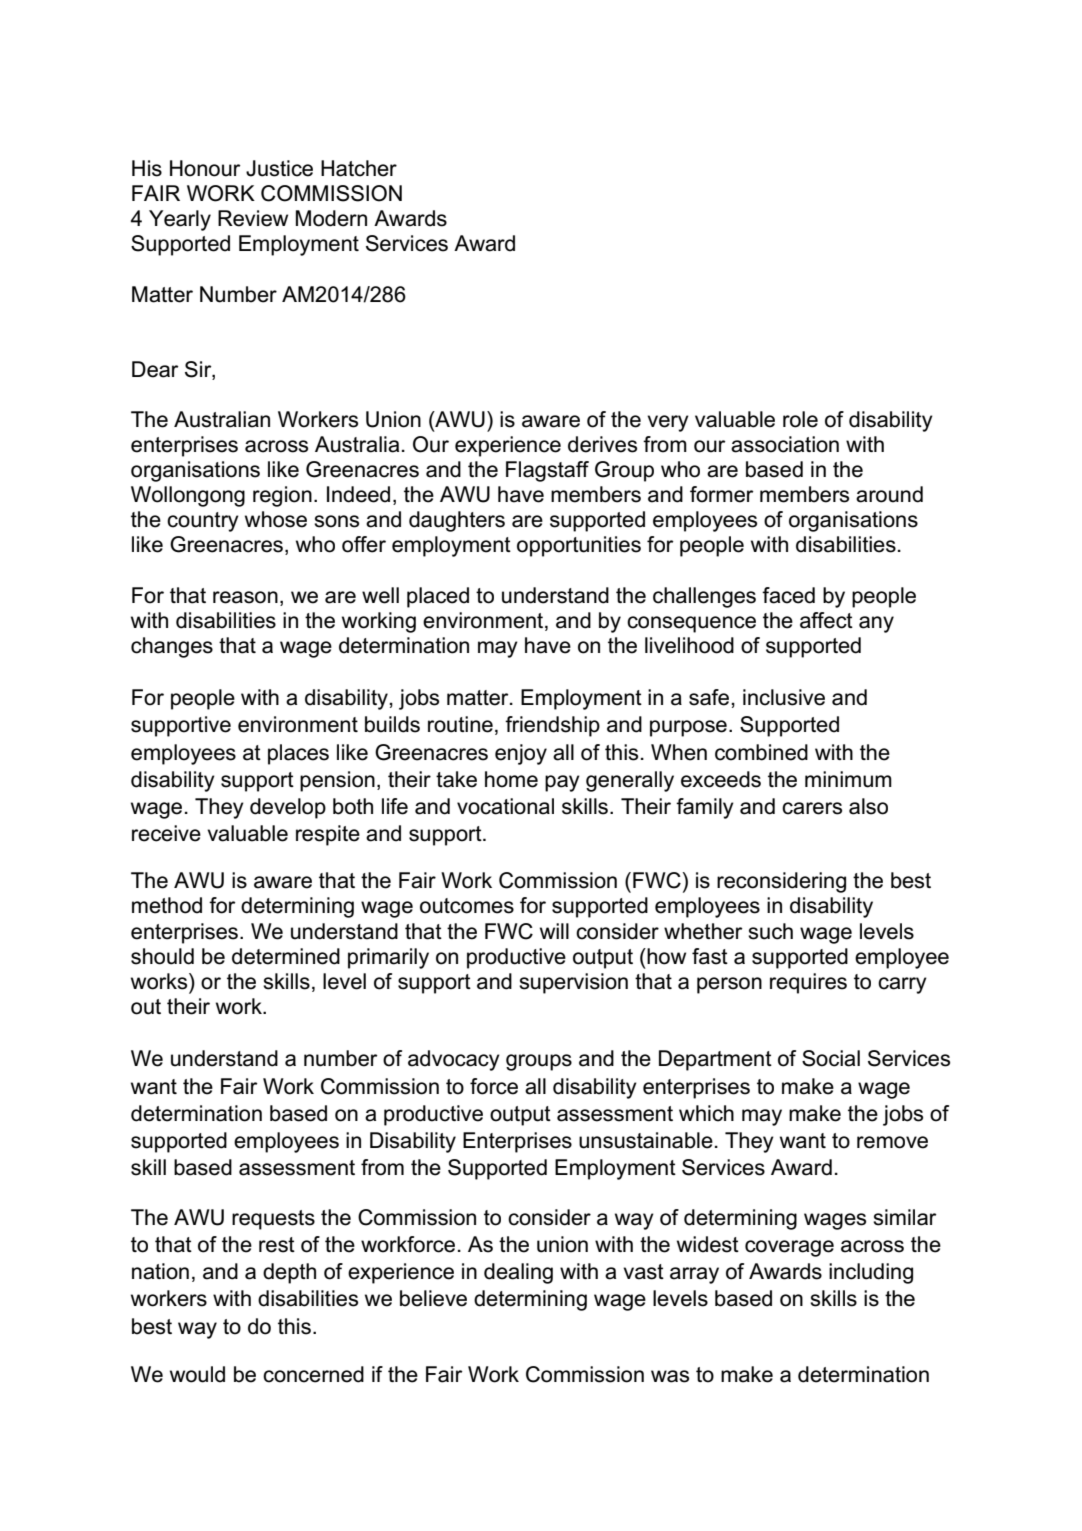 Image resolution: width=1082 pixels, height=1531 pixels. Describe the element at coordinates (197, 1374) in the screenshot. I see `would` at that location.
